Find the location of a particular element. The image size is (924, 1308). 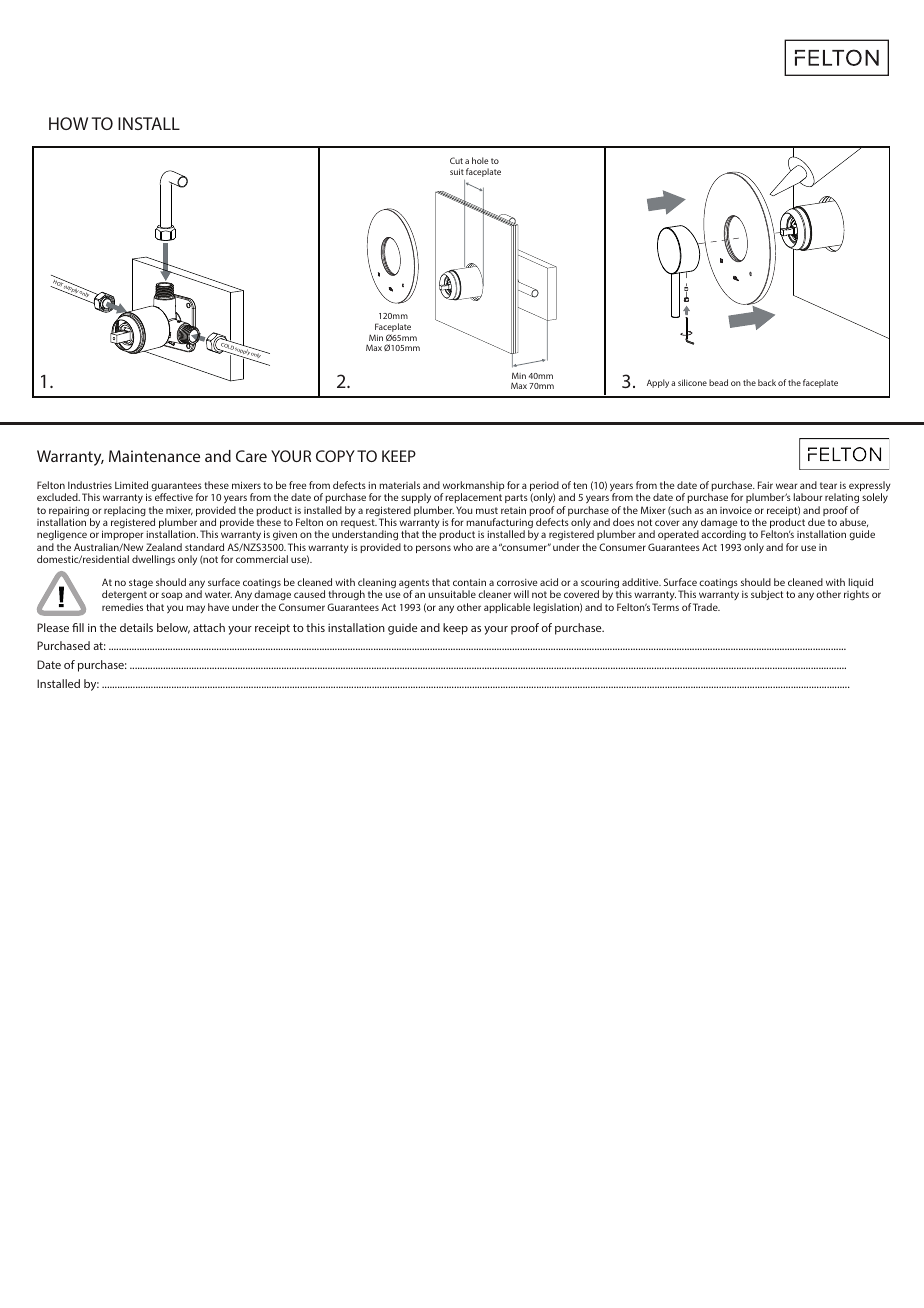

Cut is located at coordinates (456, 160).
